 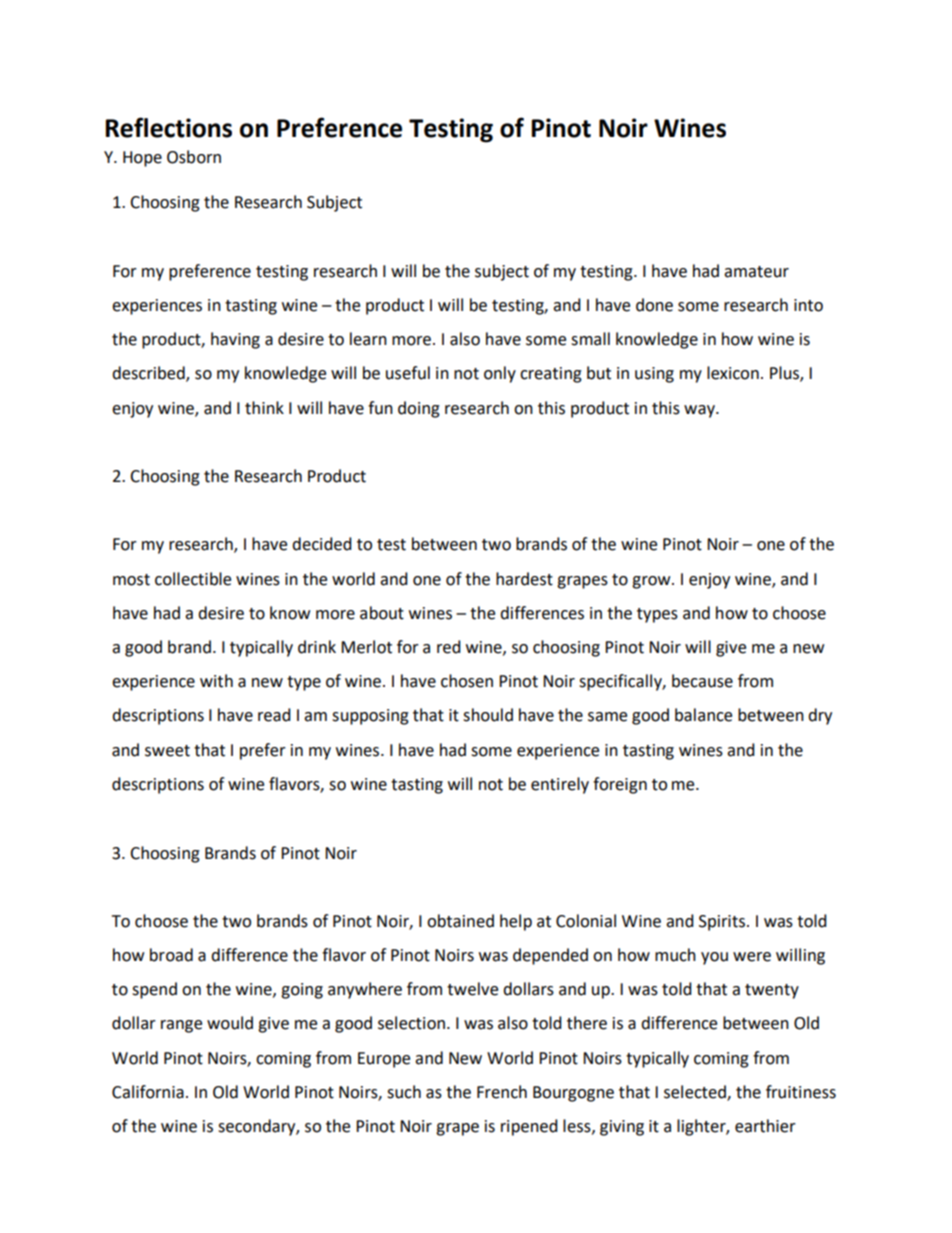 What do you see at coordinates (756, 272) in the page?
I see `amateur` at bounding box center [756, 272].
